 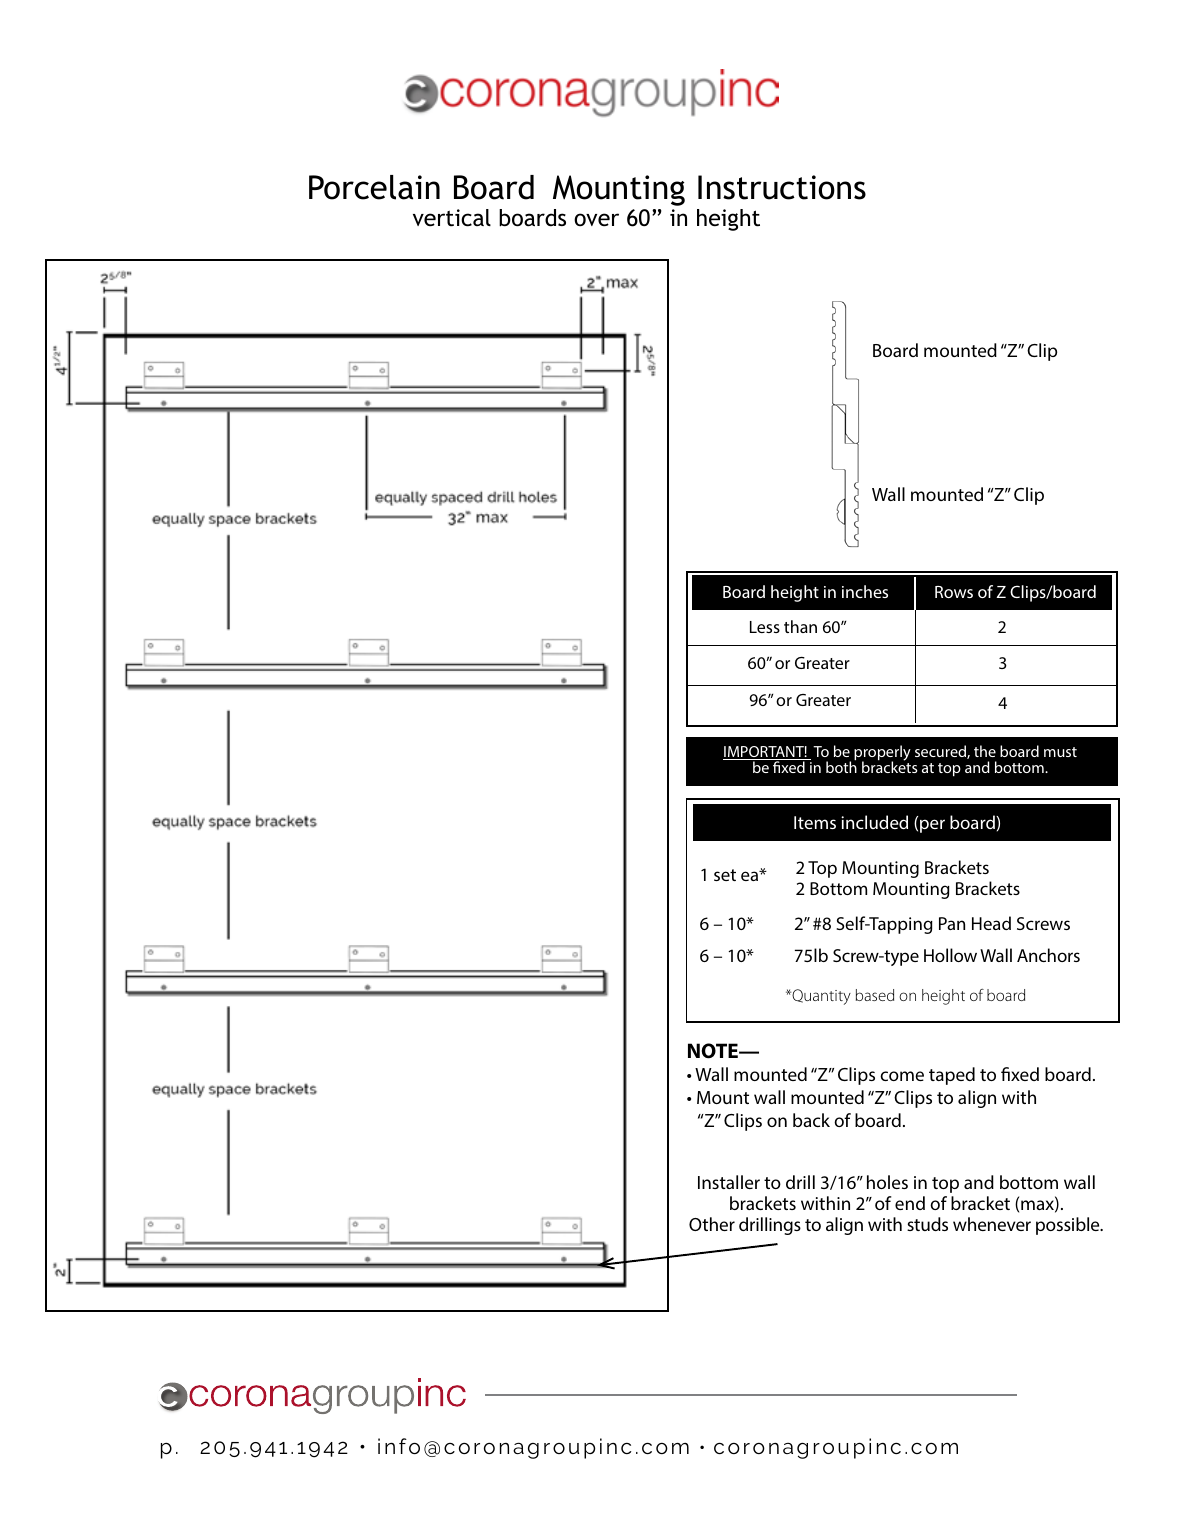 What do you see at coordinates (452, 218) in the document?
I see `vertical` at bounding box center [452, 218].
